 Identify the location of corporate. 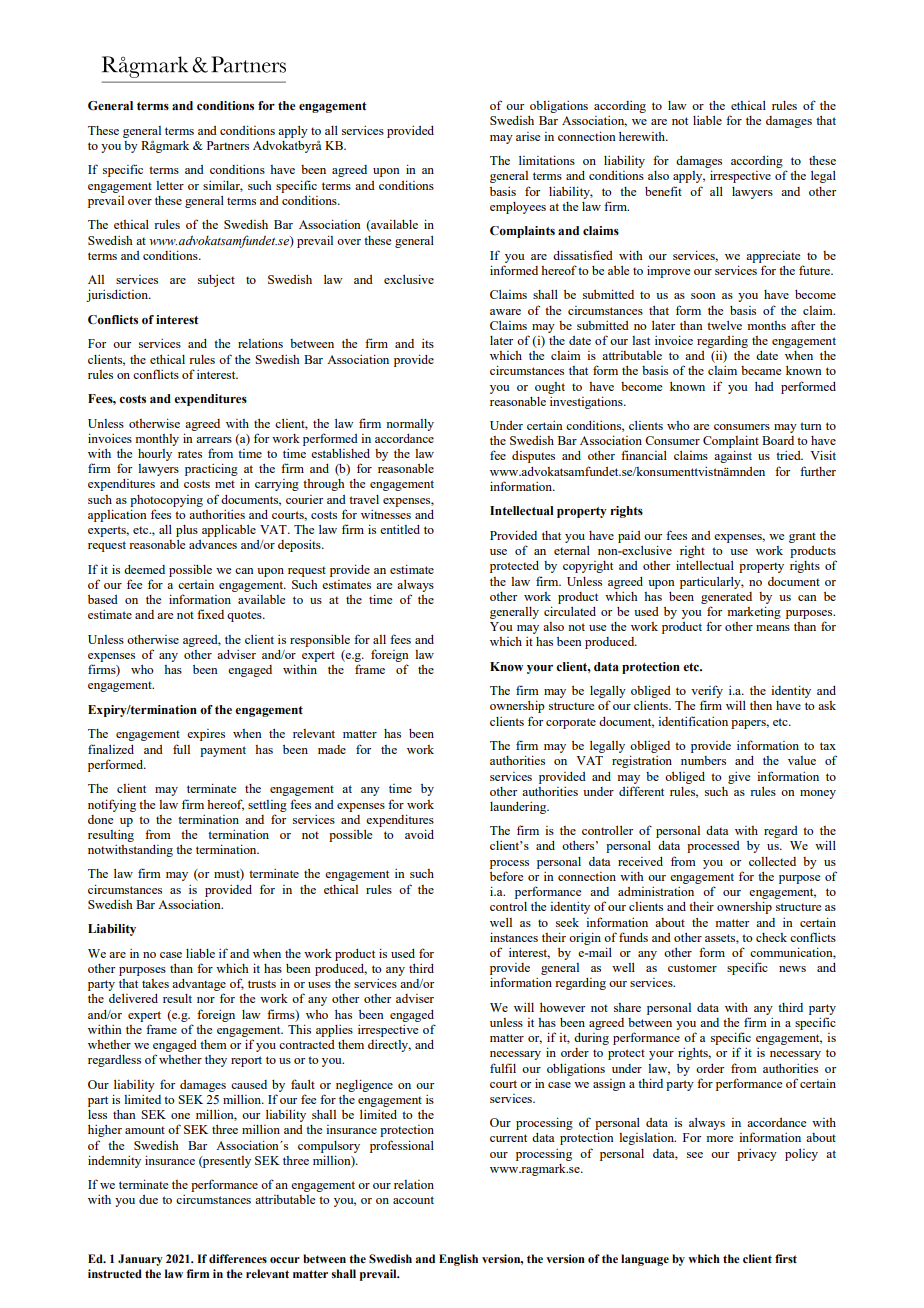
(571, 723).
